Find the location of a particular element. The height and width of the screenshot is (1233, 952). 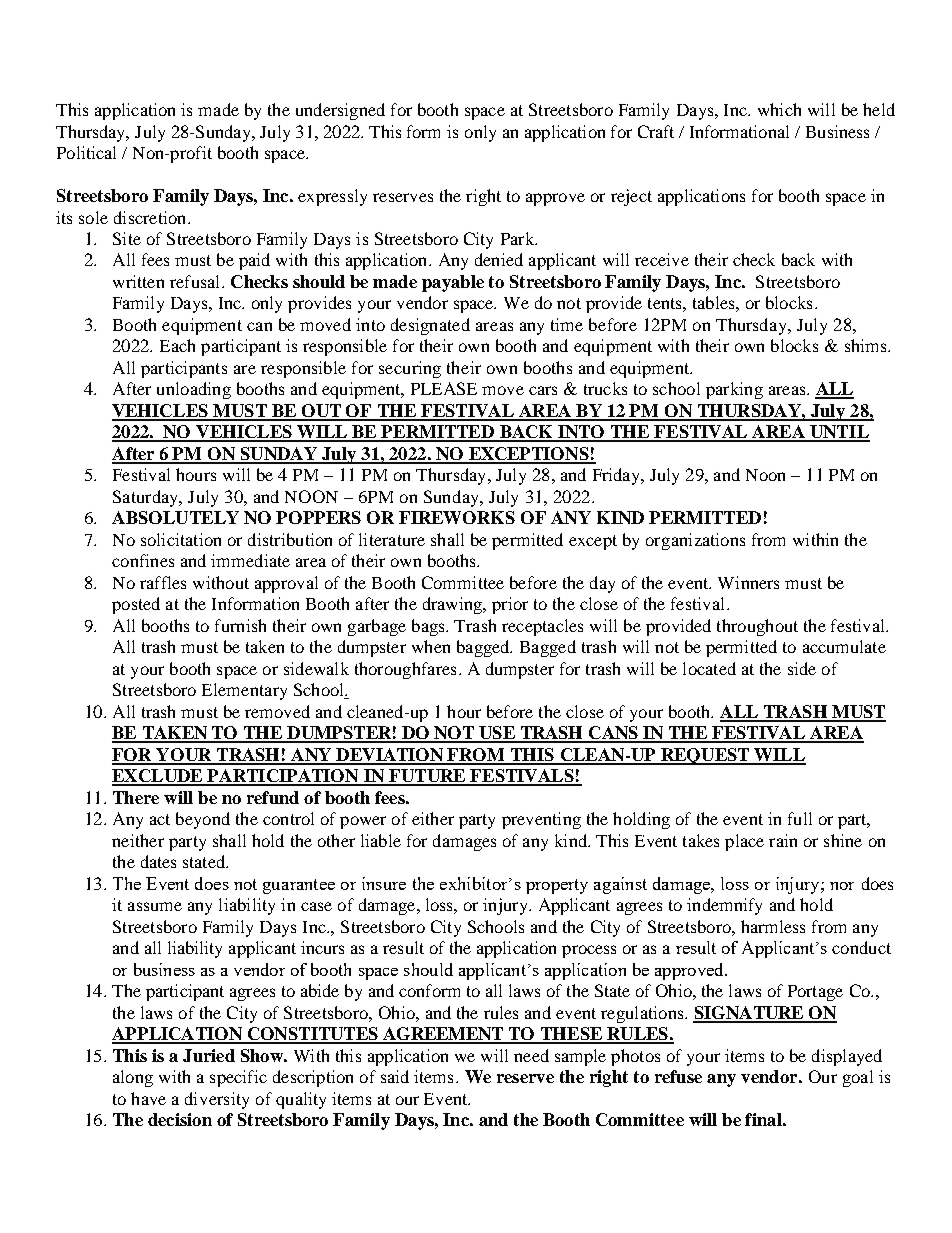

FIREWORKS is located at coordinates (457, 517).
